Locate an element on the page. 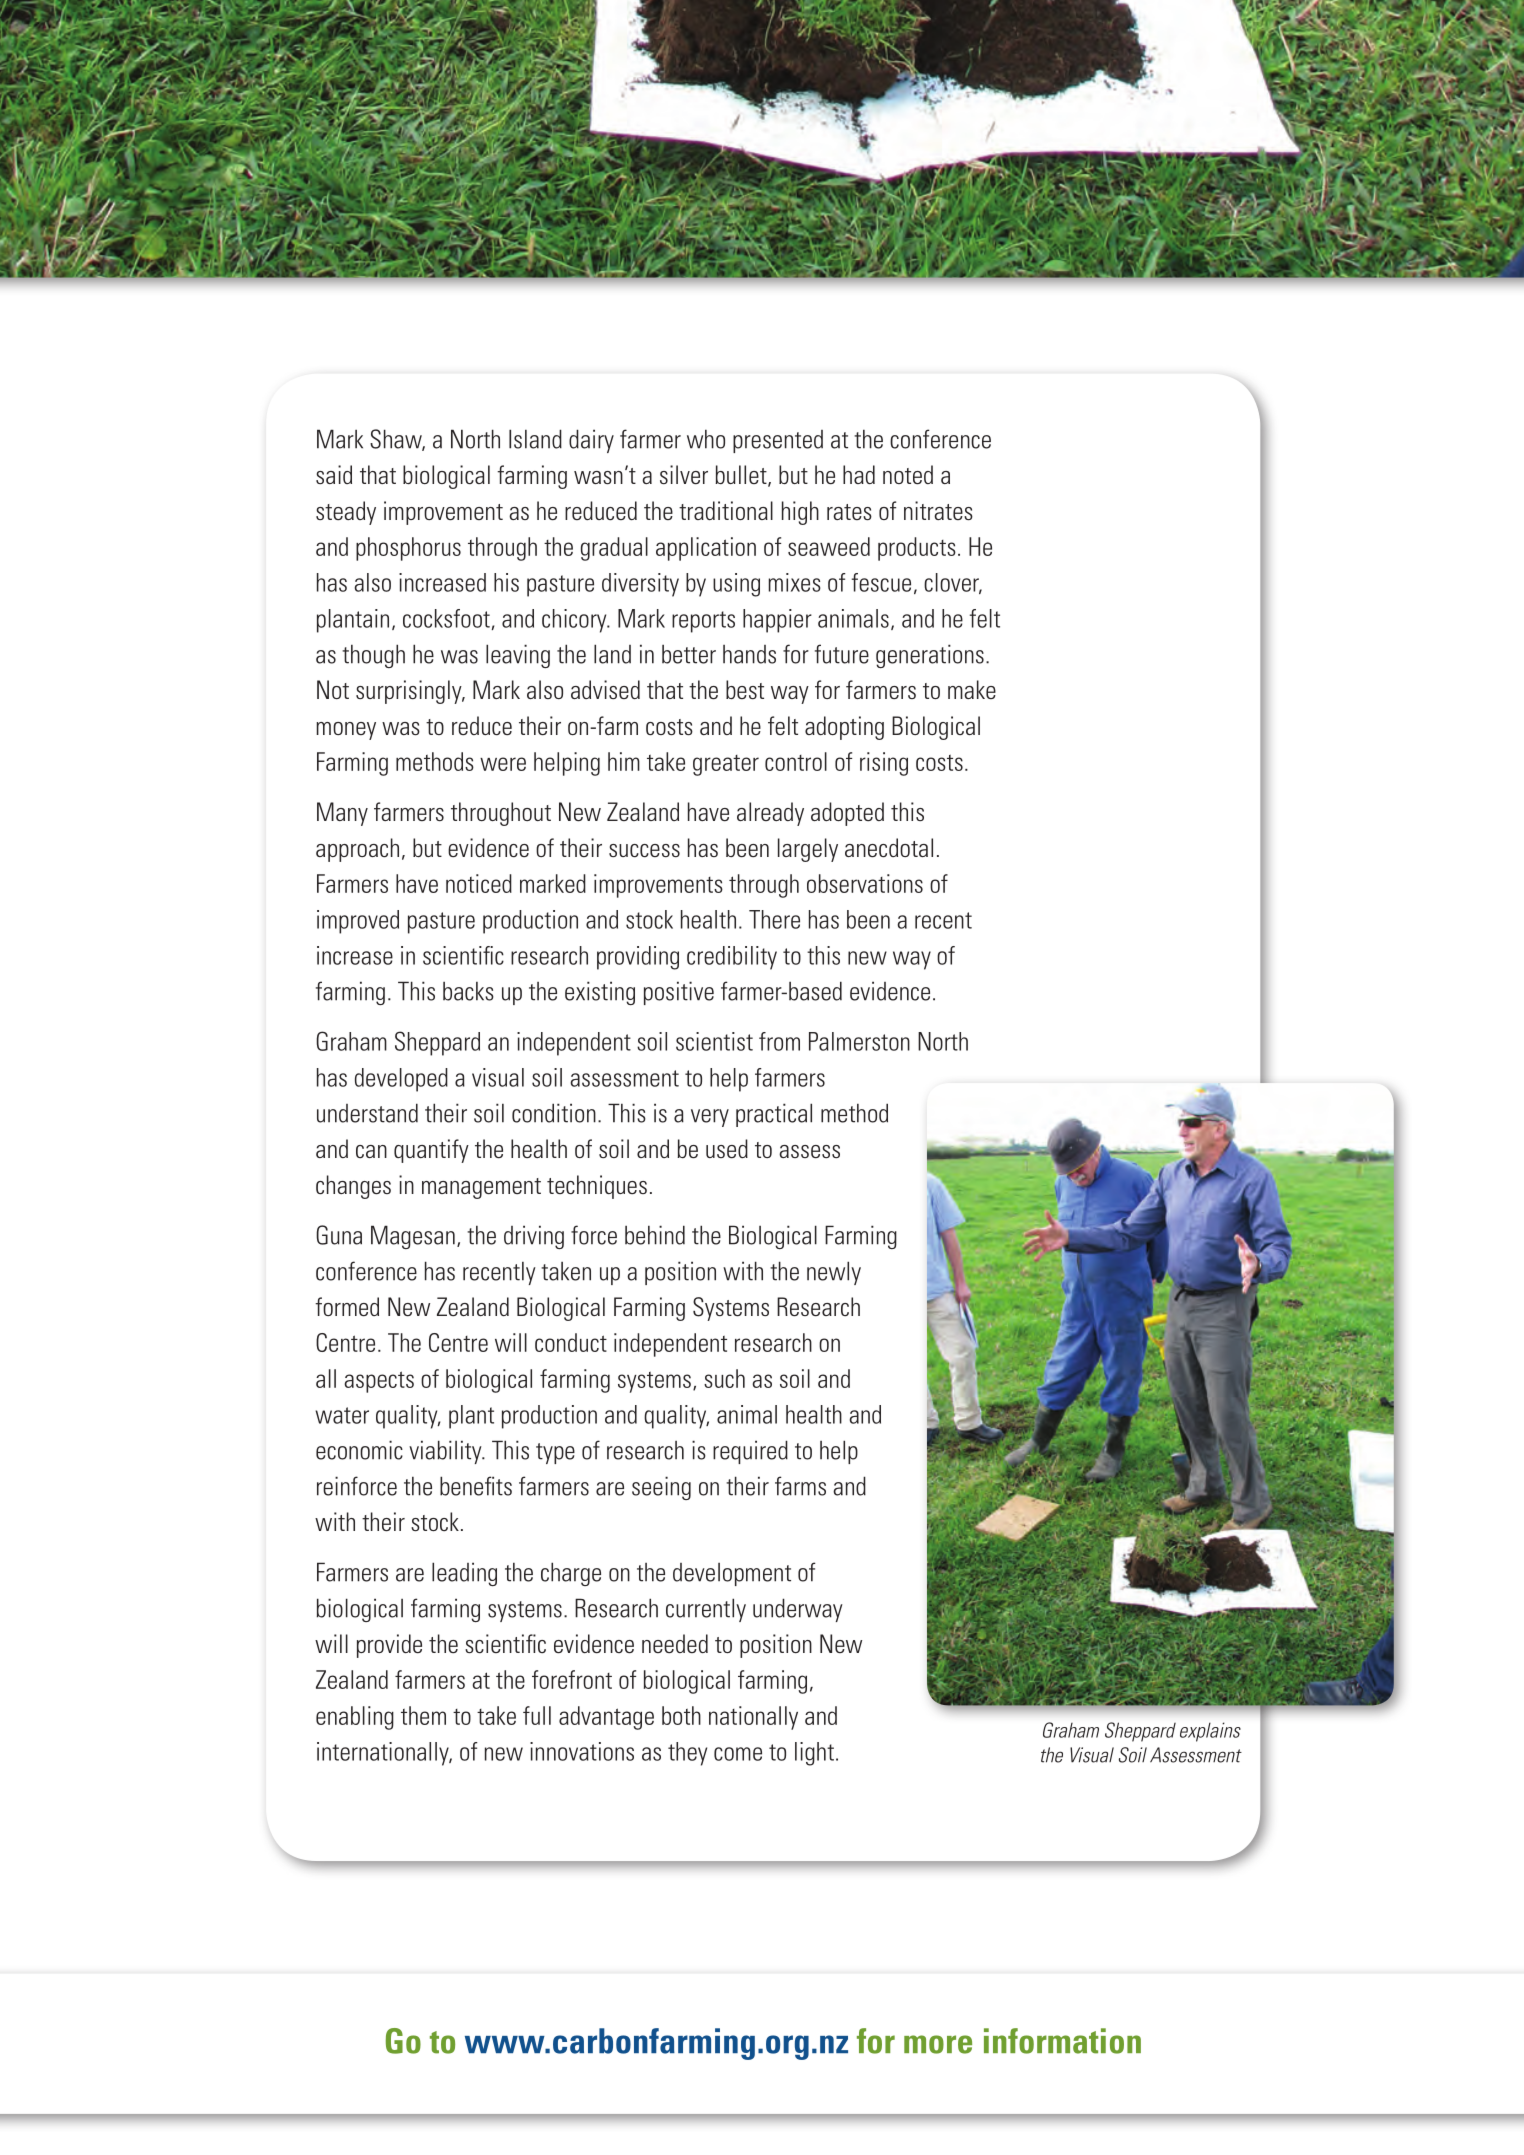 Image resolution: width=1524 pixels, height=2155 pixels. explains is located at coordinates (1210, 1732).
